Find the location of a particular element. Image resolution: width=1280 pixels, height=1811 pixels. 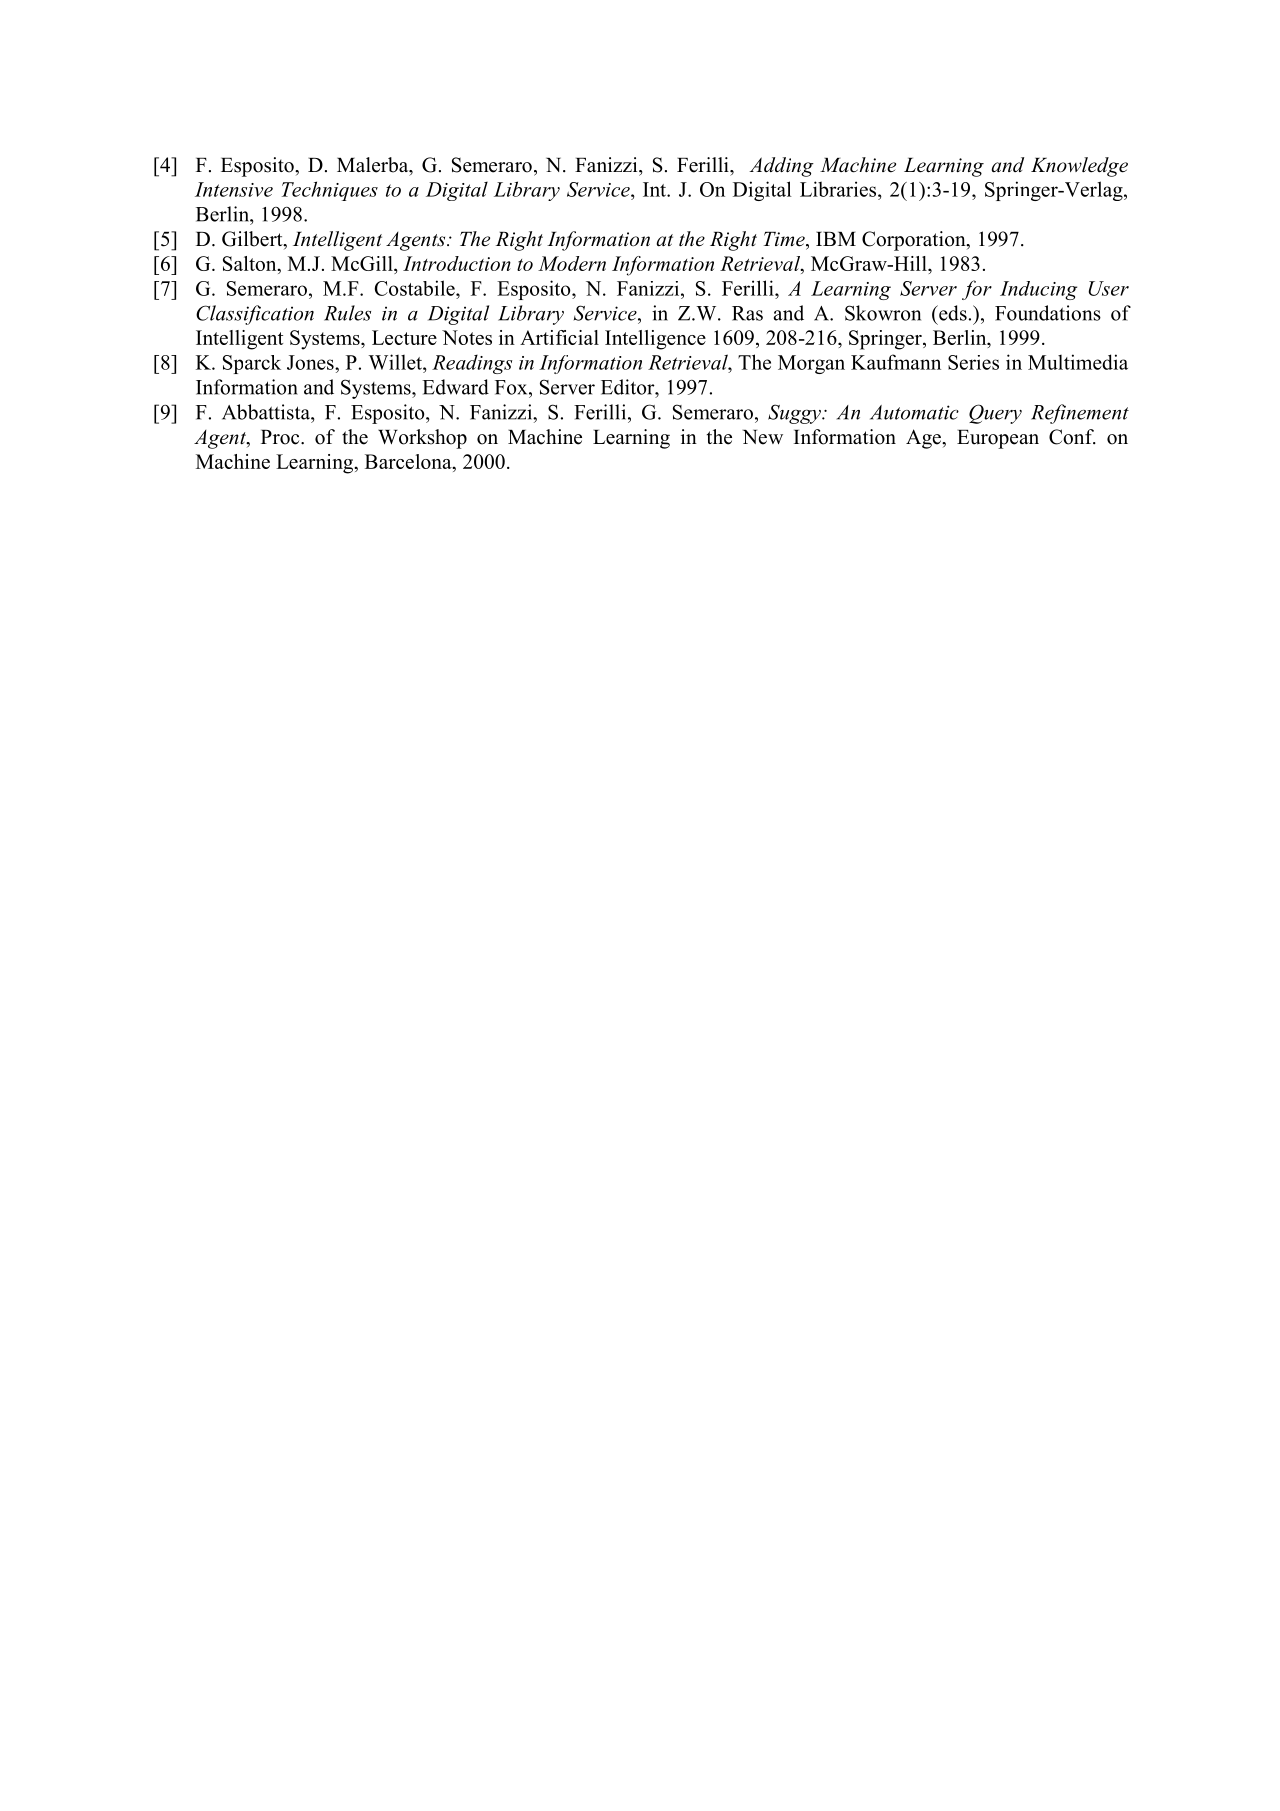

Adding is located at coordinates (781, 167).
